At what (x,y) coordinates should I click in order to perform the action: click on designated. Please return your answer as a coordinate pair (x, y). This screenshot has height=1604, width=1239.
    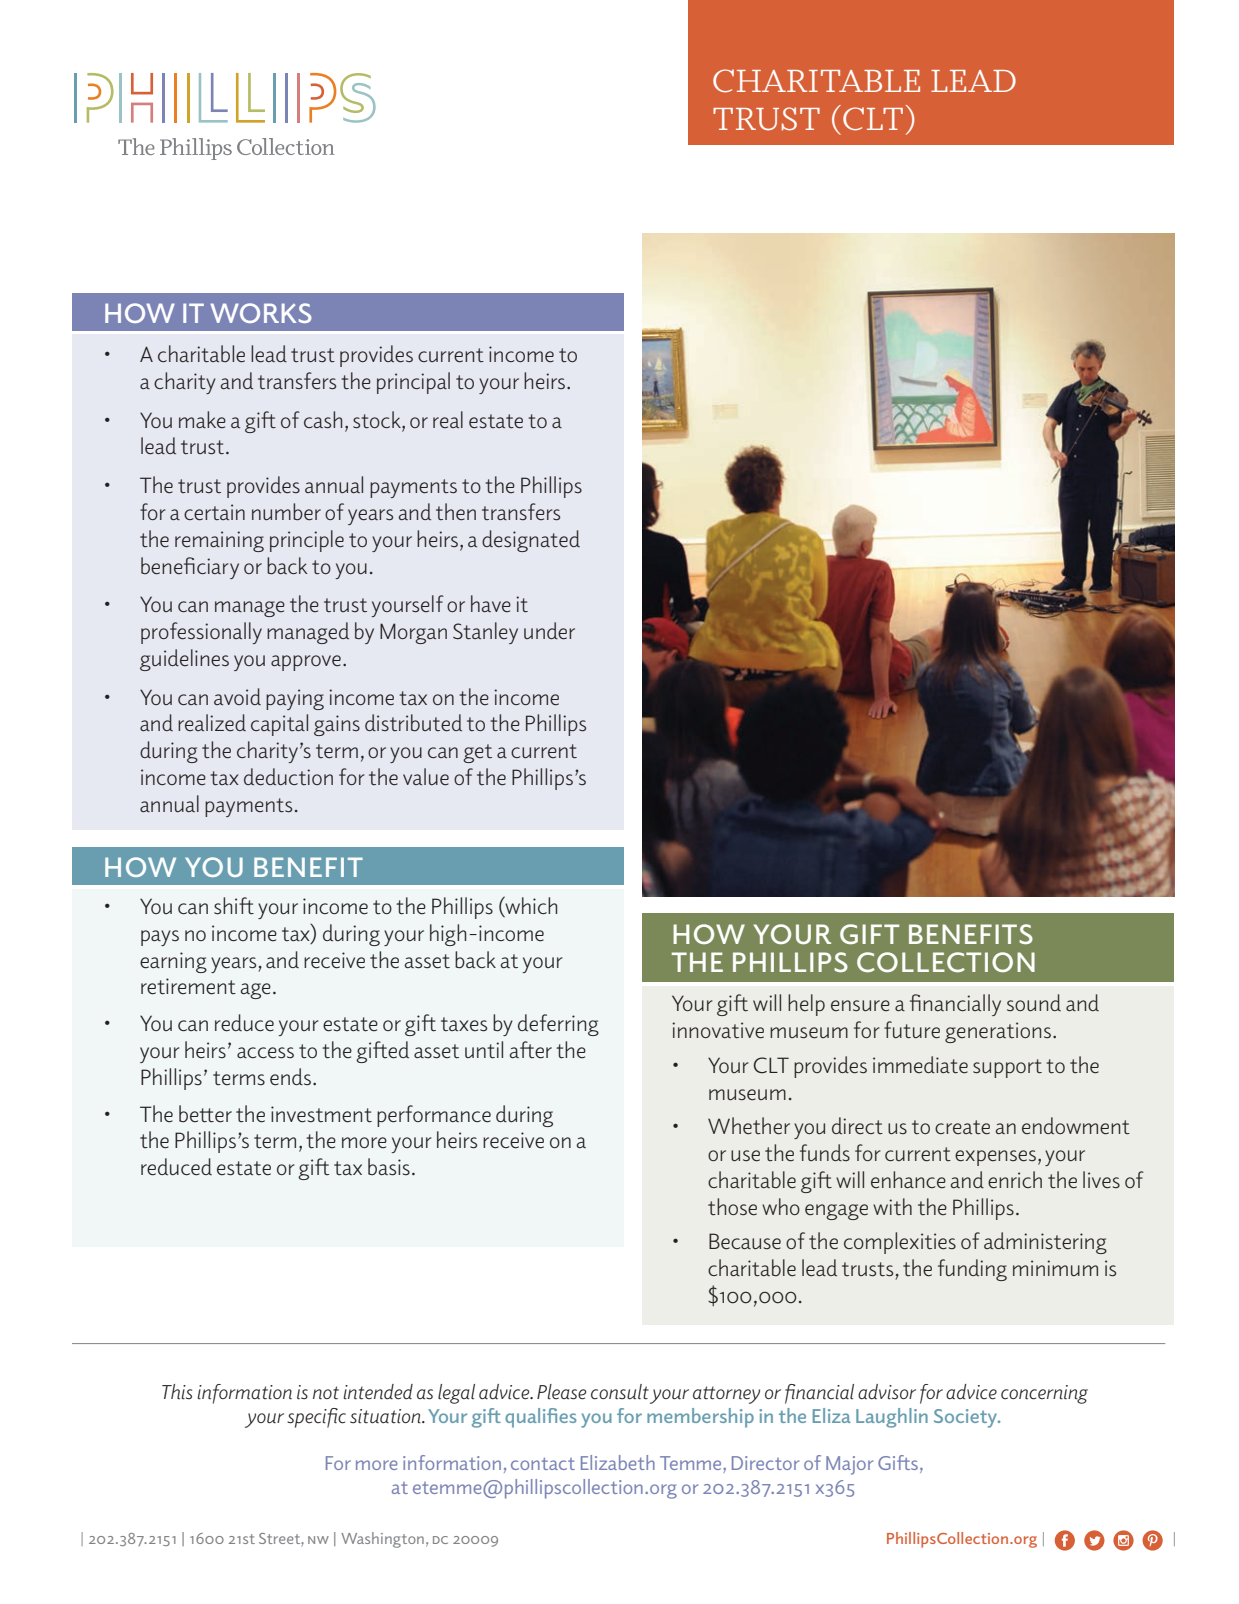
    Looking at the image, I should click on (531, 541).
